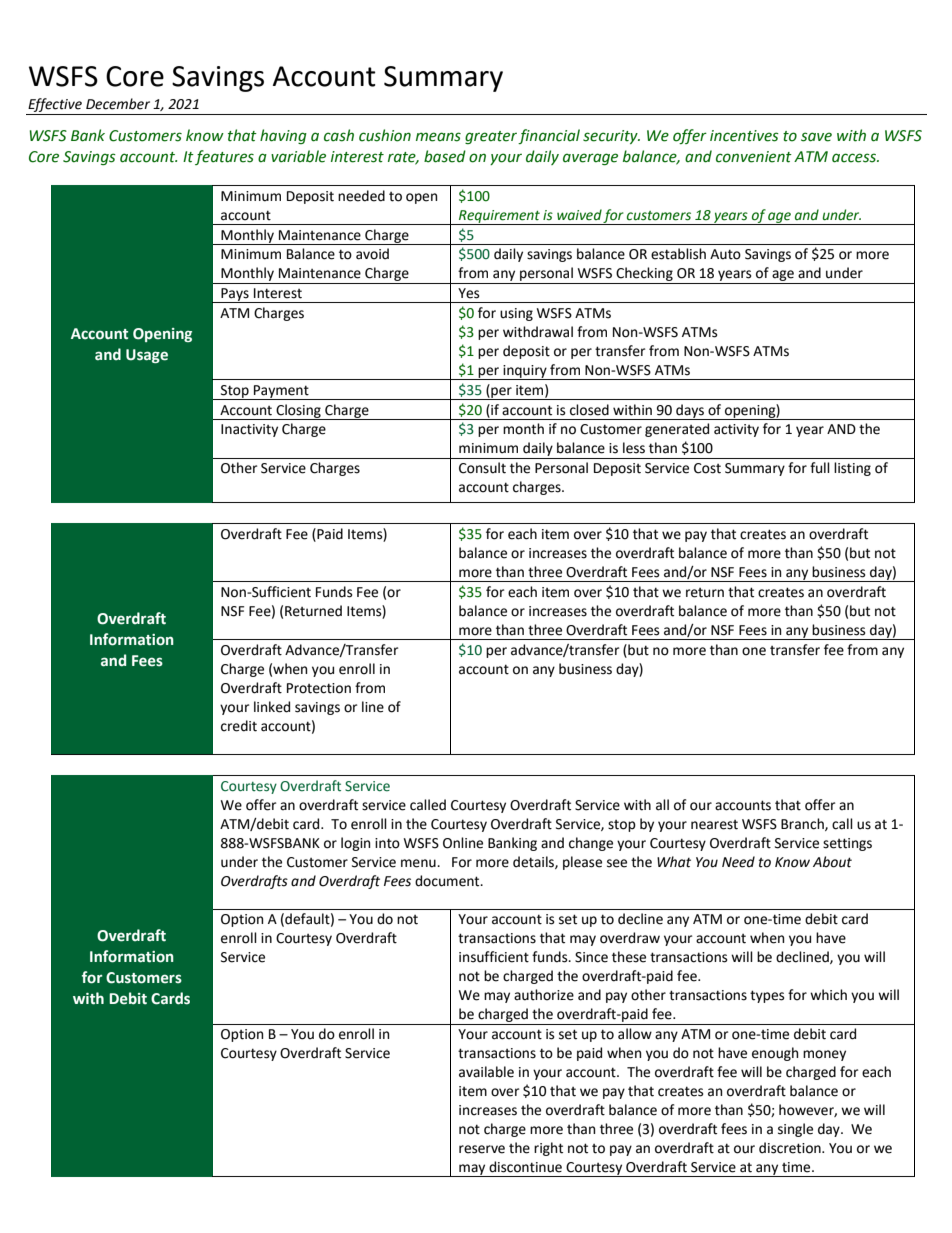 This screenshot has height=1233, width=952. I want to click on into, so click(387, 843).
